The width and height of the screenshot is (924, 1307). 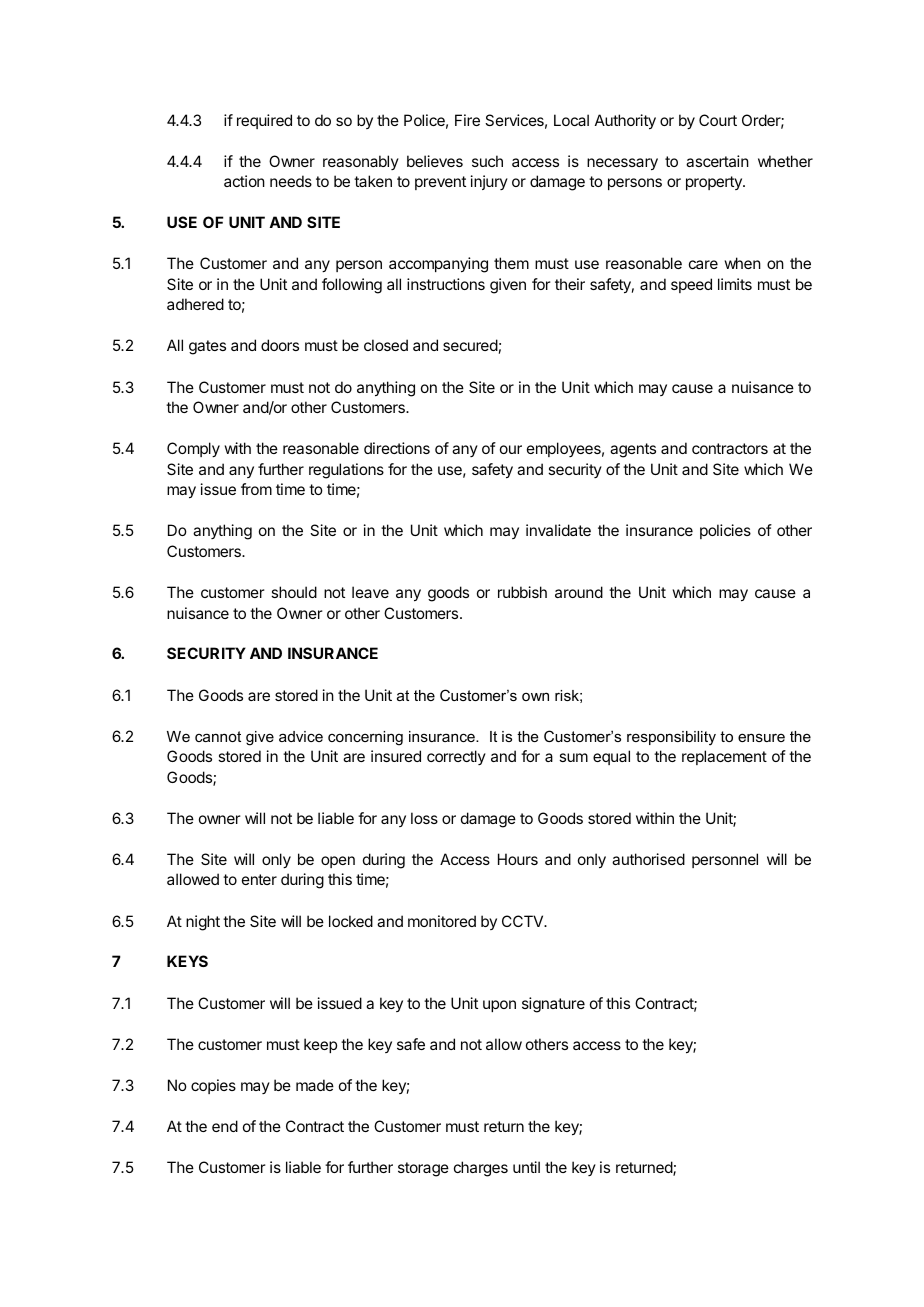 What do you see at coordinates (294, 592) in the screenshot?
I see `should` at bounding box center [294, 592].
